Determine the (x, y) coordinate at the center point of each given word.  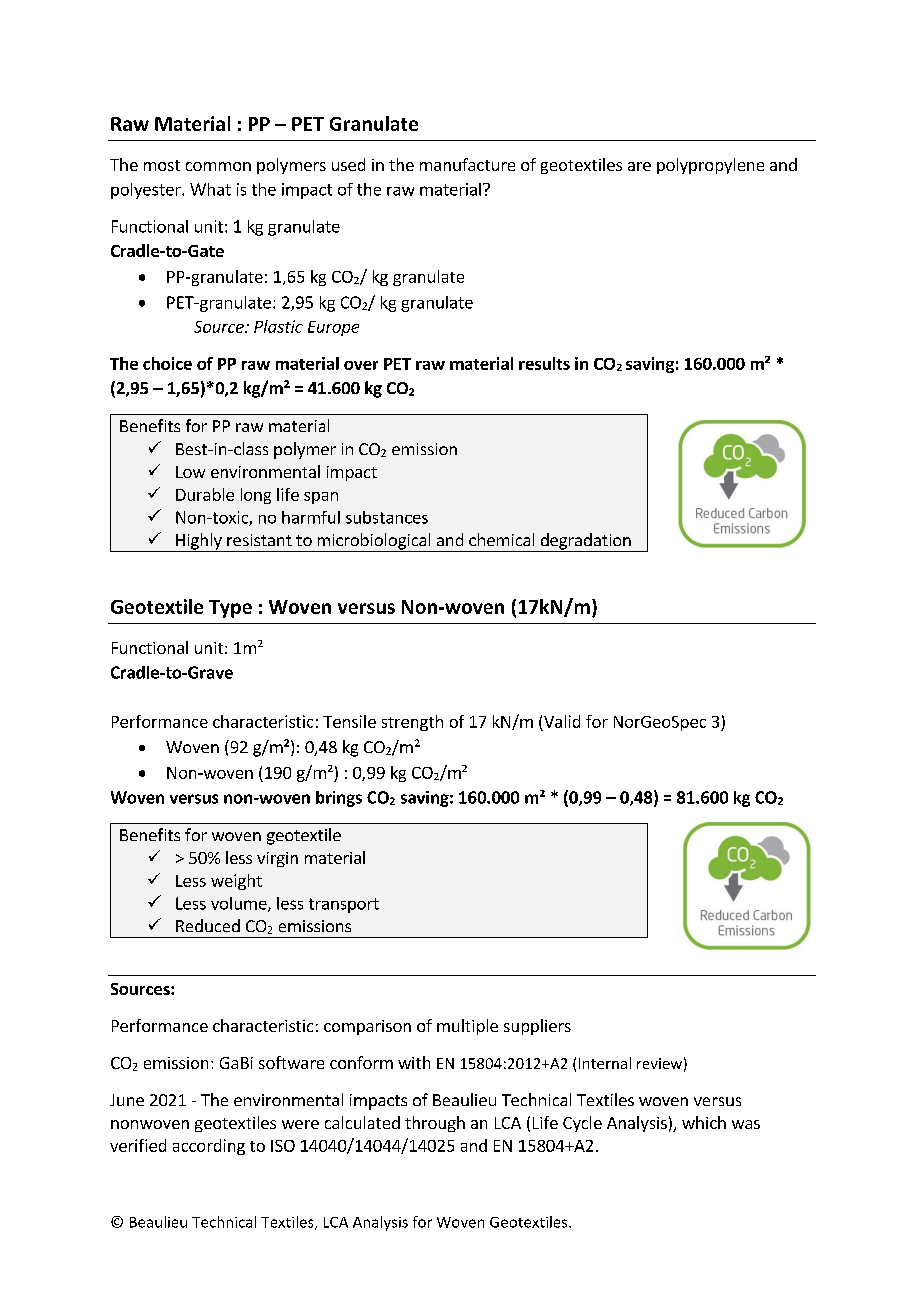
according (209, 1147)
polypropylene (710, 166)
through (435, 1124)
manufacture (467, 164)
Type (230, 609)
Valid (562, 721)
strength (412, 723)
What (210, 189)
